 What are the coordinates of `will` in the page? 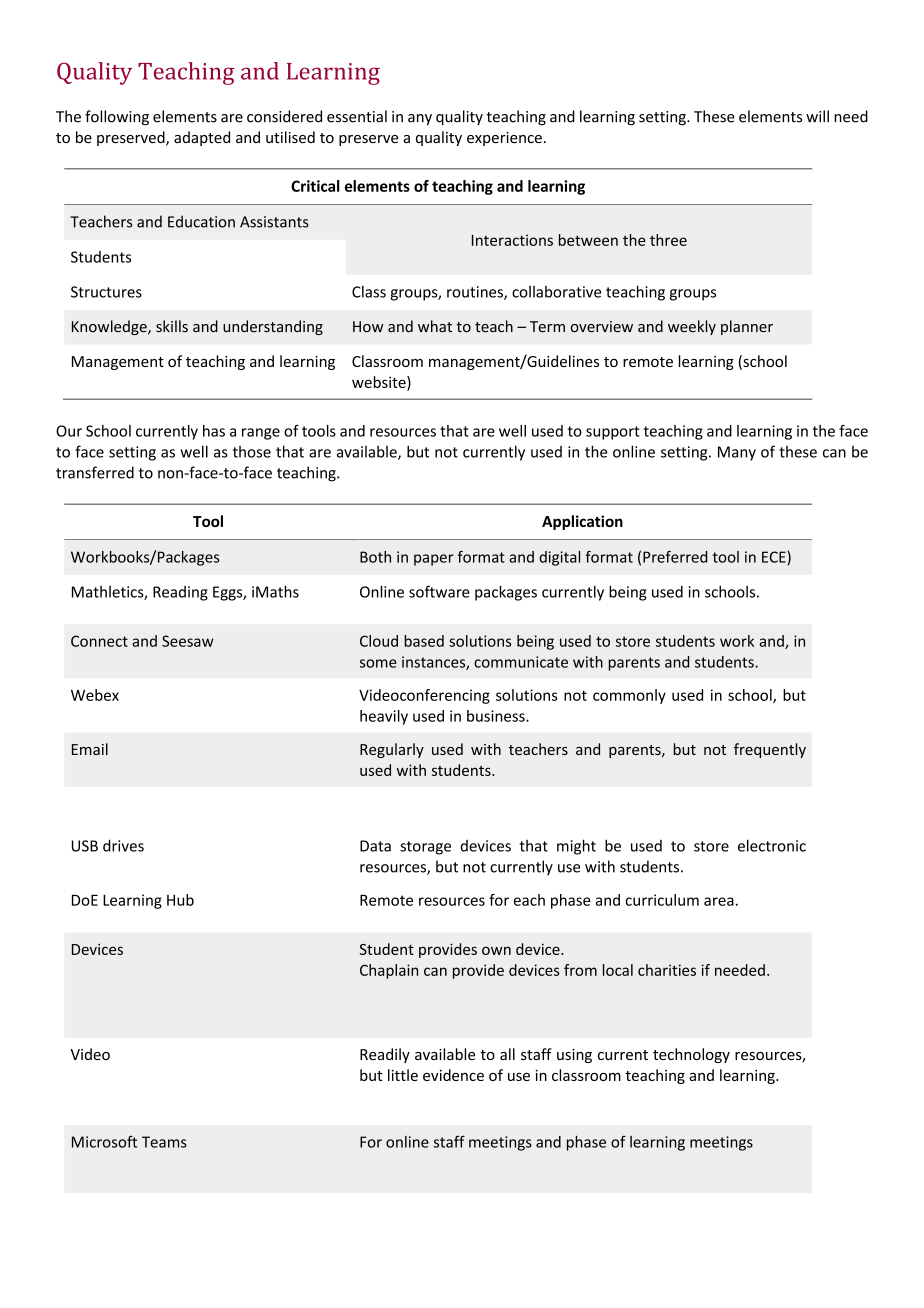 It's located at (817, 116).
